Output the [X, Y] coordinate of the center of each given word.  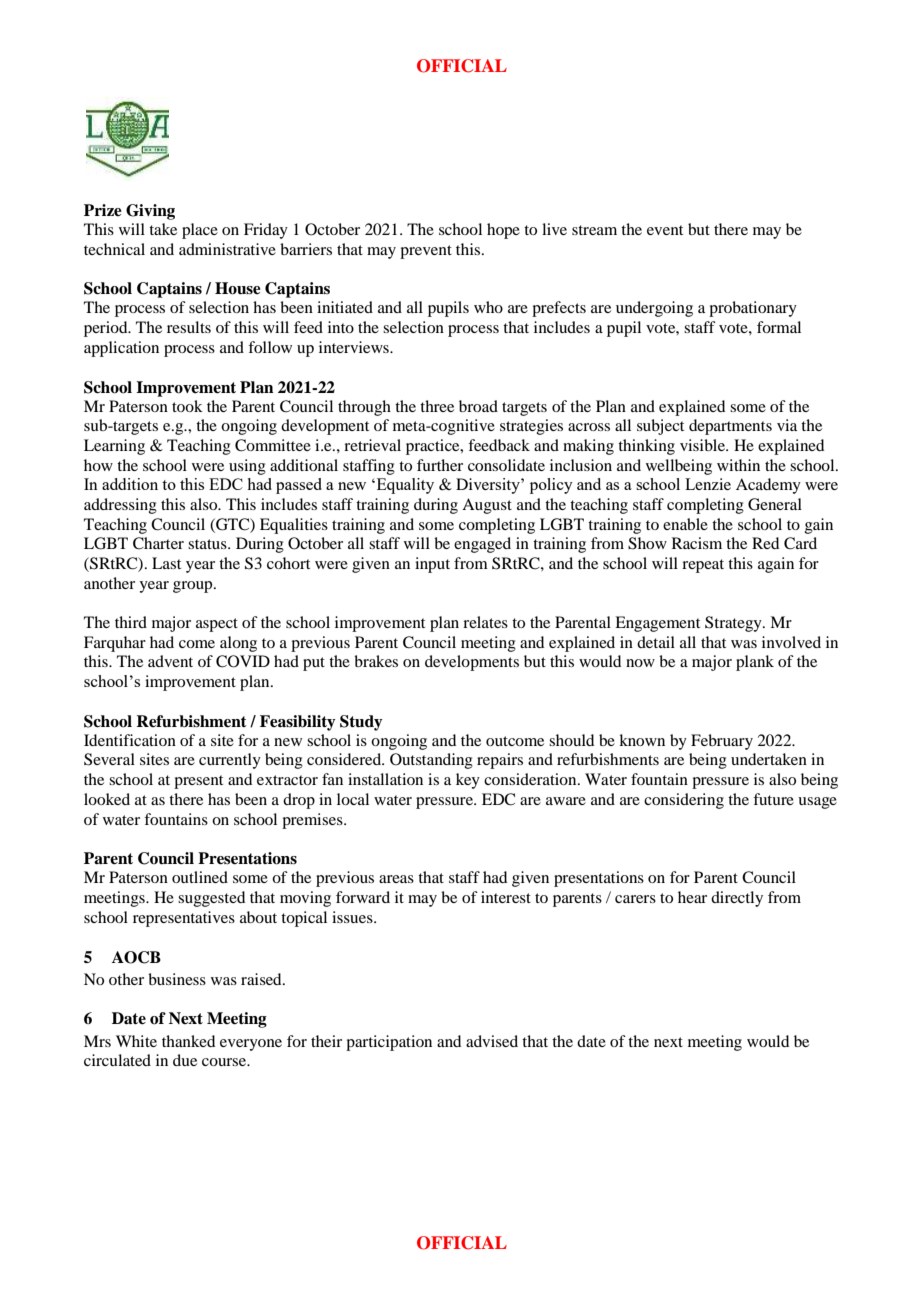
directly [737, 899]
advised [492, 1041]
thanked [188, 1041]
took [187, 406]
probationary [753, 309]
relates [485, 622]
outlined [200, 877]
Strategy [734, 624]
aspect [217, 625]
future [773, 799]
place [200, 231]
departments [730, 427]
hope [503, 231]
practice [434, 447]
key [468, 781]
